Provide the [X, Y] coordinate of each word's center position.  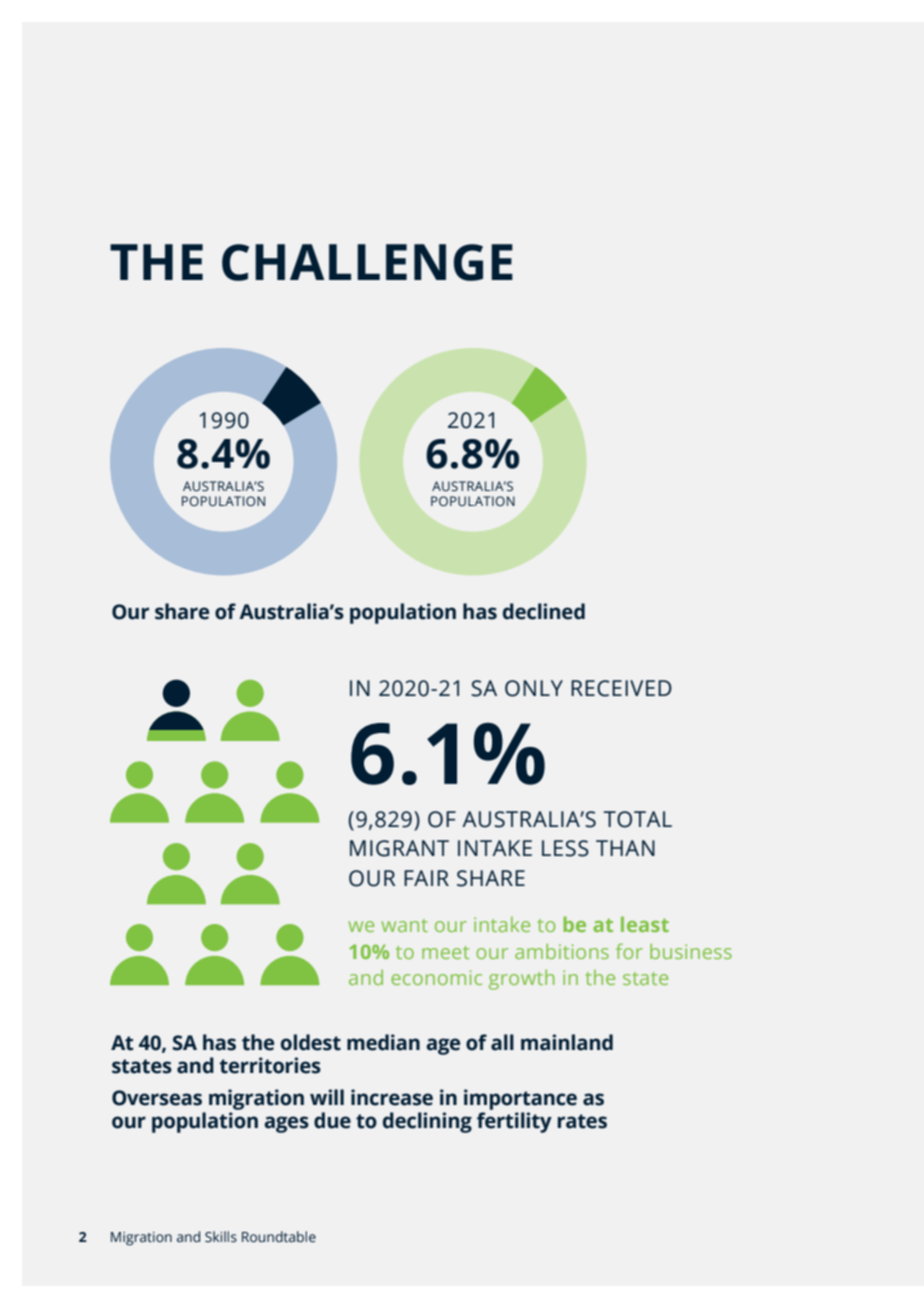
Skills [221, 1237]
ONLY [534, 688]
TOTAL [637, 819]
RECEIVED [621, 688]
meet [445, 952]
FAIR [426, 878]
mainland [567, 1042]
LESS [565, 848]
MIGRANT [399, 848]
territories [270, 1065]
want [404, 925]
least [645, 924]
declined [544, 611]
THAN [625, 848]
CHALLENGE [367, 262]
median [383, 1042]
